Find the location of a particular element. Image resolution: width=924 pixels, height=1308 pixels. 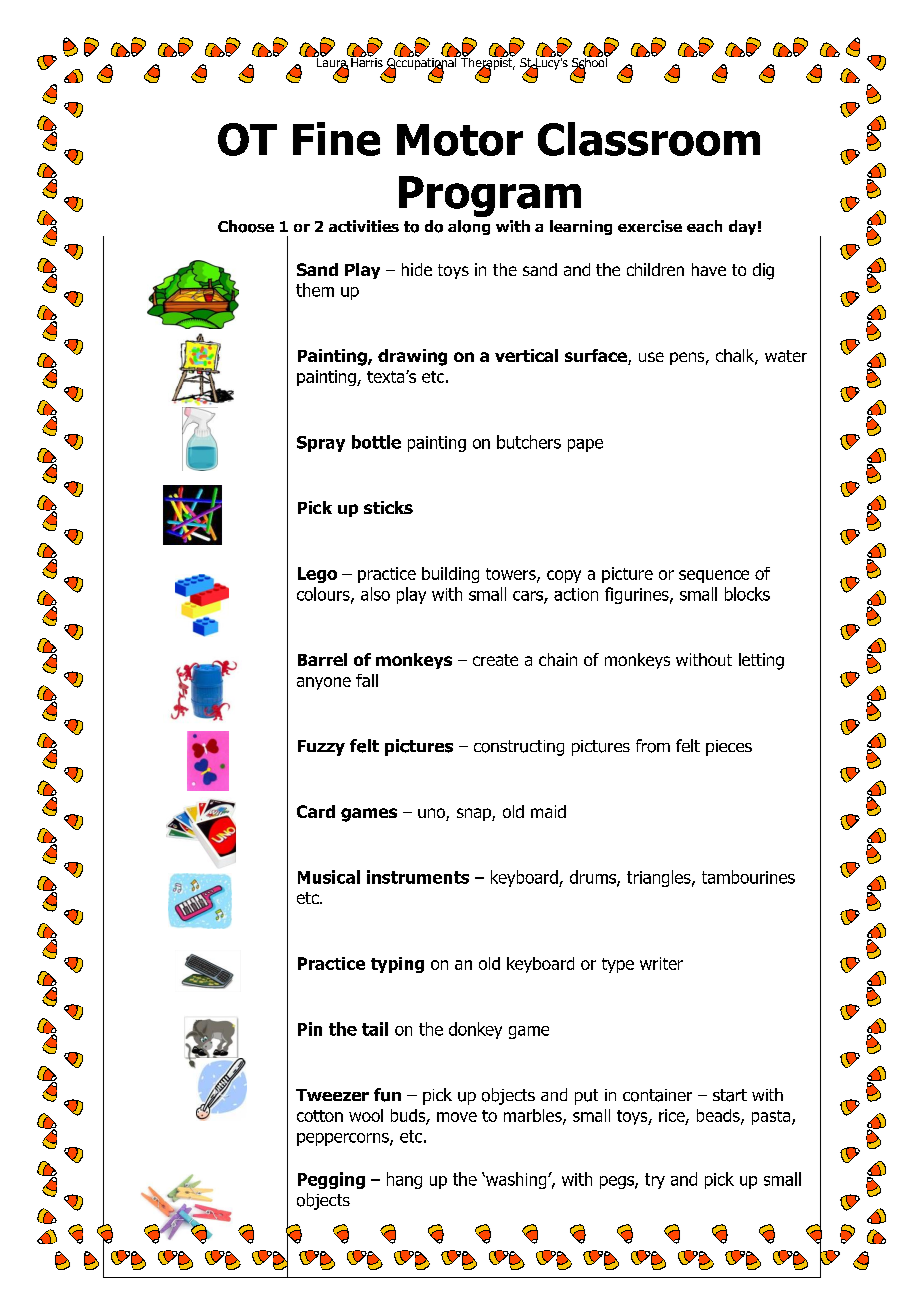

cotton is located at coordinates (320, 1116).
